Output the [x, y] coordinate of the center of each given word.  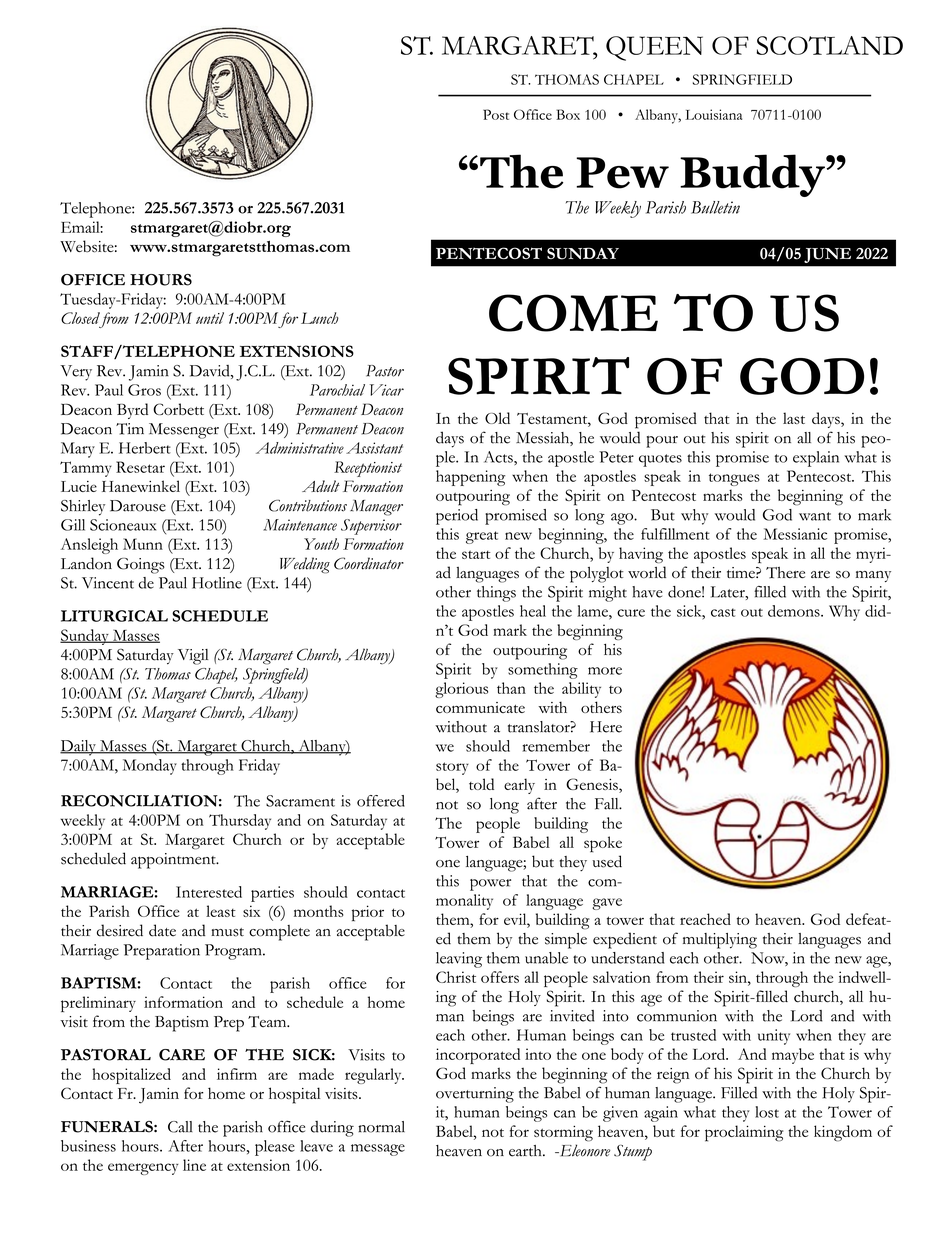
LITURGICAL [114, 616]
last [794, 418]
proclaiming [744, 1133]
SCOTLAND [830, 45]
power [490, 885]
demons [795, 611]
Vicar [387, 390]
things [496, 594]
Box [568, 114]
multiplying [720, 941]
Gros [144, 390]
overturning [475, 1095]
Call [180, 1127]
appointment [174, 861]
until [210, 318]
